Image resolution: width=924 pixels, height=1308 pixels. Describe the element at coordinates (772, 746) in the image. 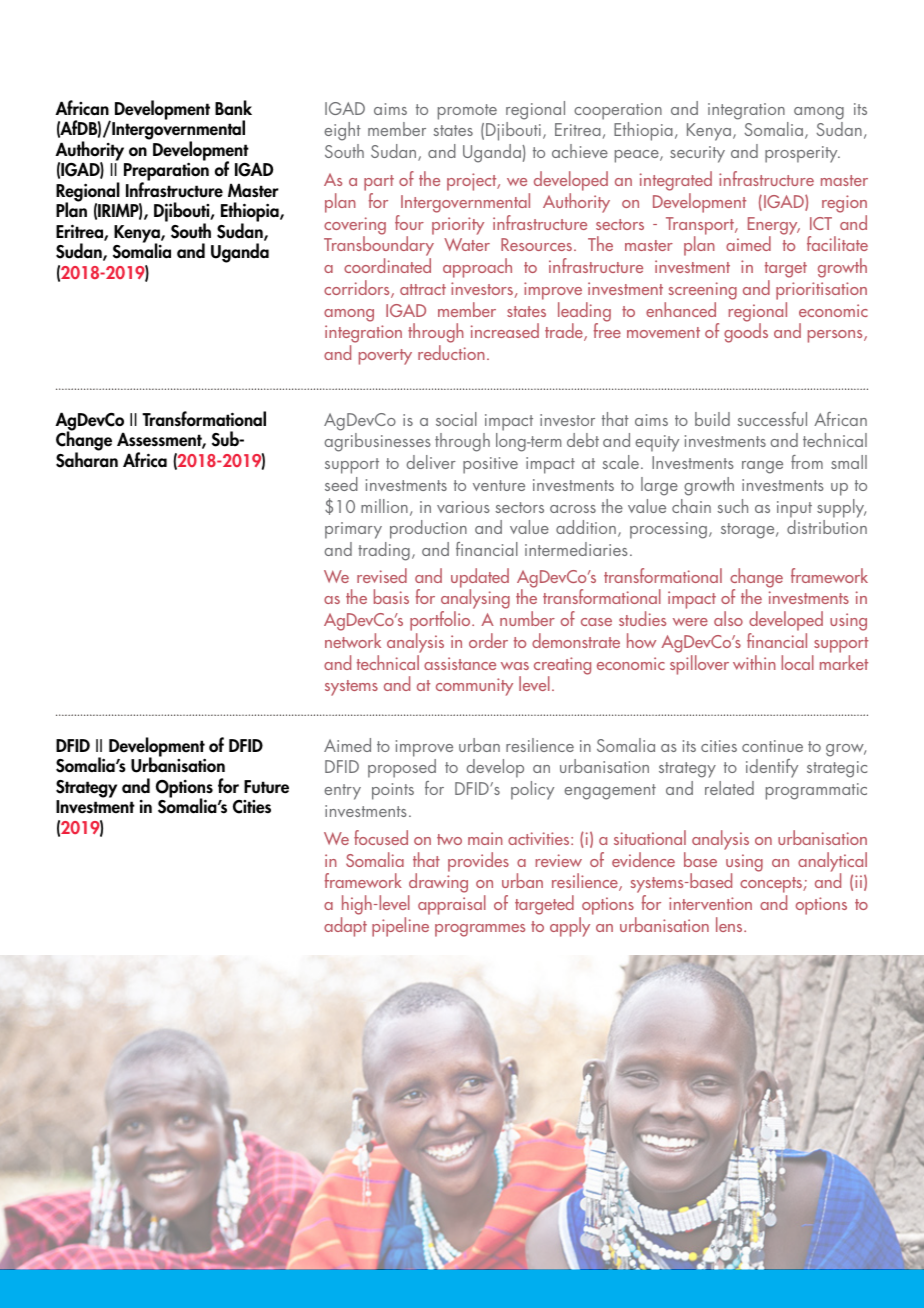

I see `continue` at that location.
